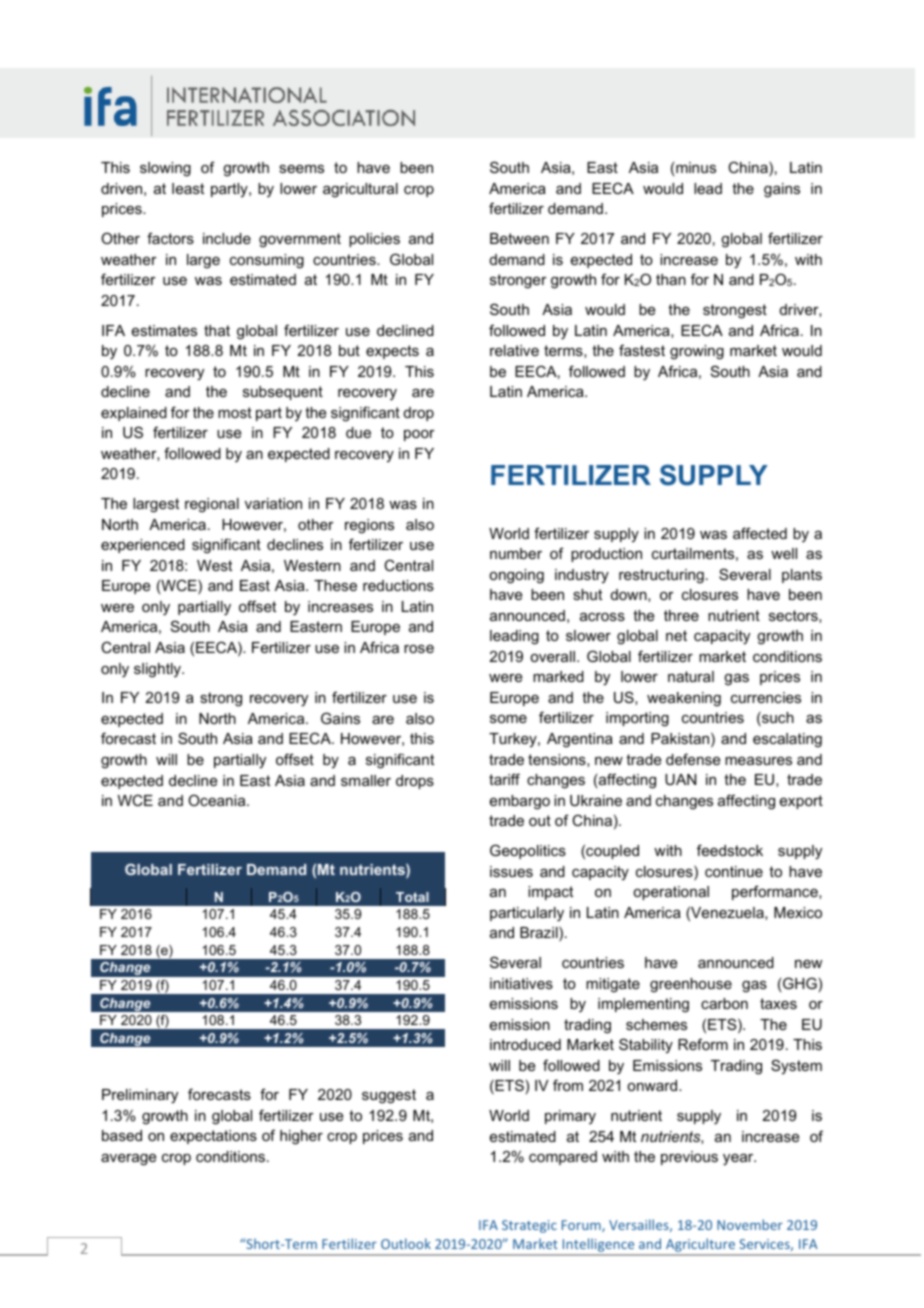  What do you see at coordinates (213, 1137) in the screenshot?
I see `expectations` at bounding box center [213, 1137].
